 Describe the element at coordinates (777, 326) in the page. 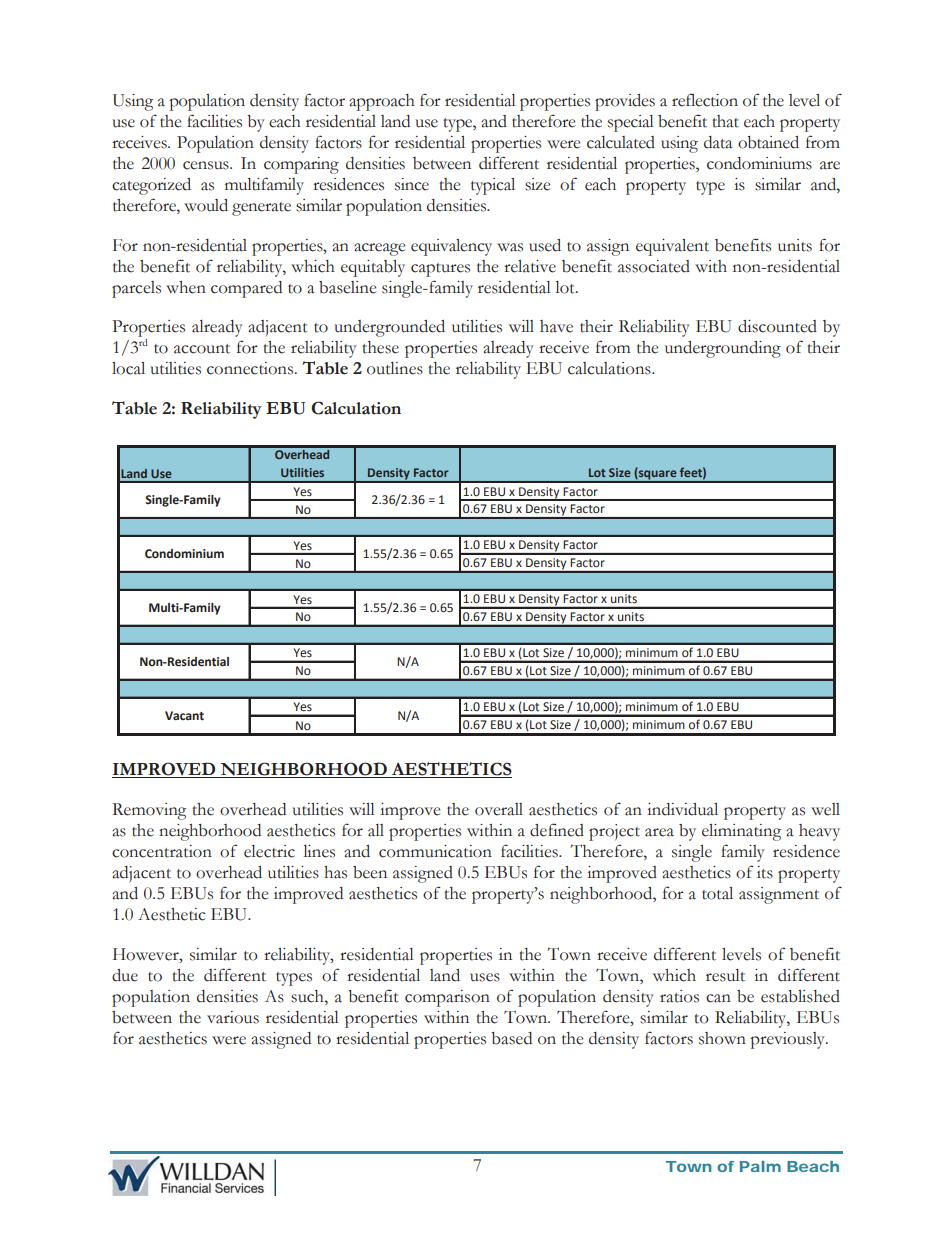

I see `discounted` at that location.
